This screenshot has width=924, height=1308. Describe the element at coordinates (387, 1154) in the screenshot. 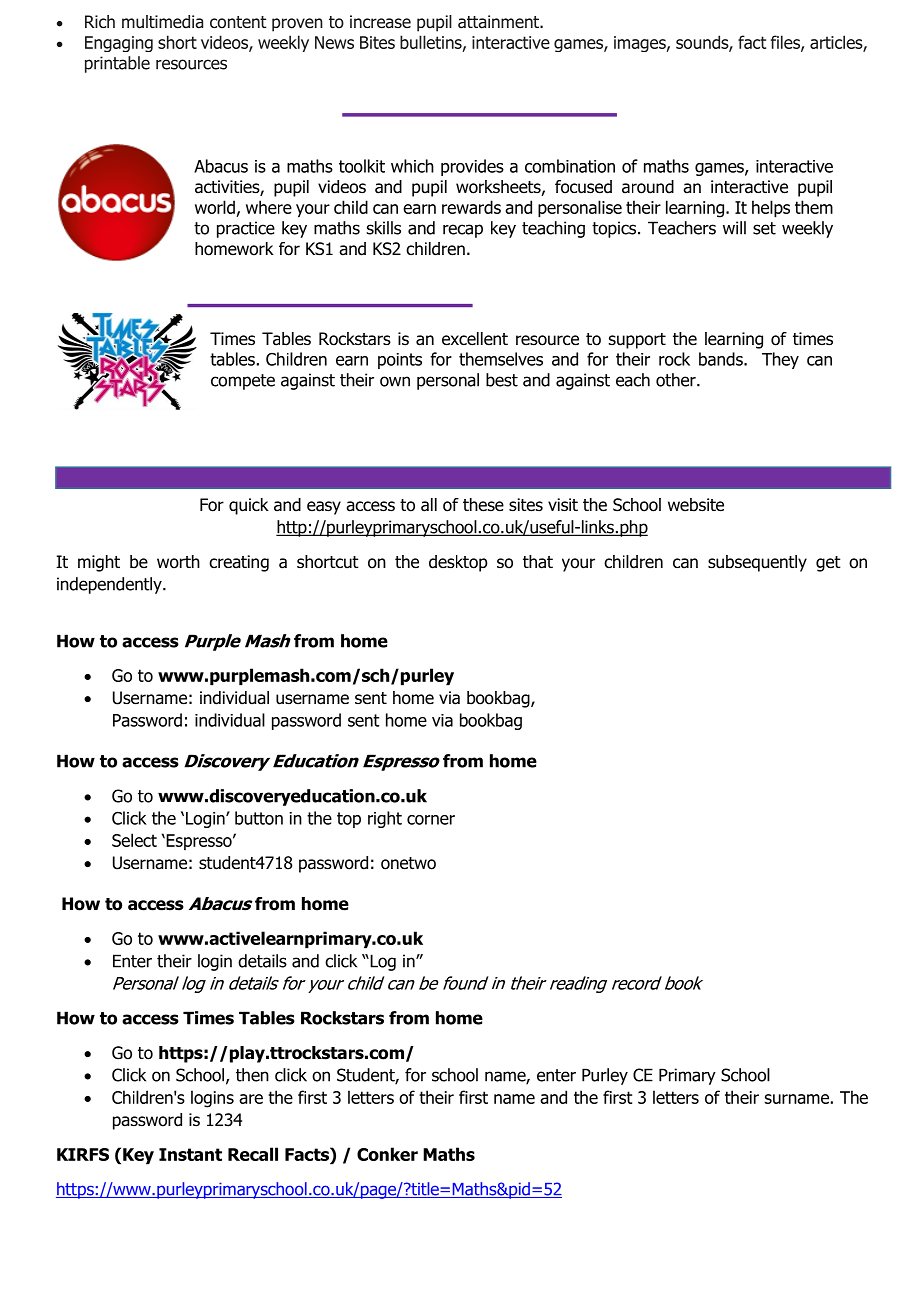

I see `Conker` at that location.
